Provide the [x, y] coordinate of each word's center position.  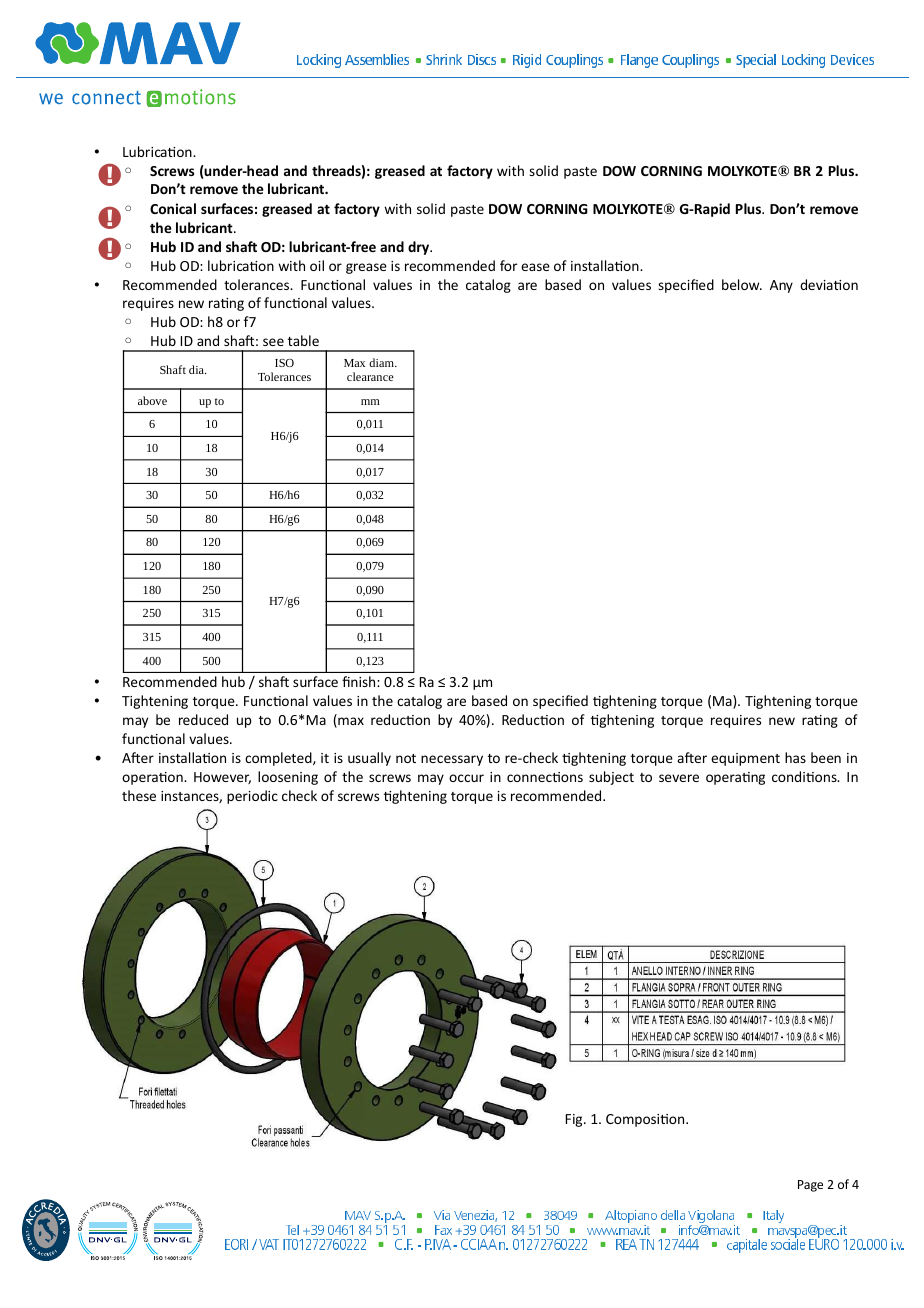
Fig [575, 1120]
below [742, 284]
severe [679, 778]
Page [810, 1186]
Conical [173, 208]
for [508, 265]
